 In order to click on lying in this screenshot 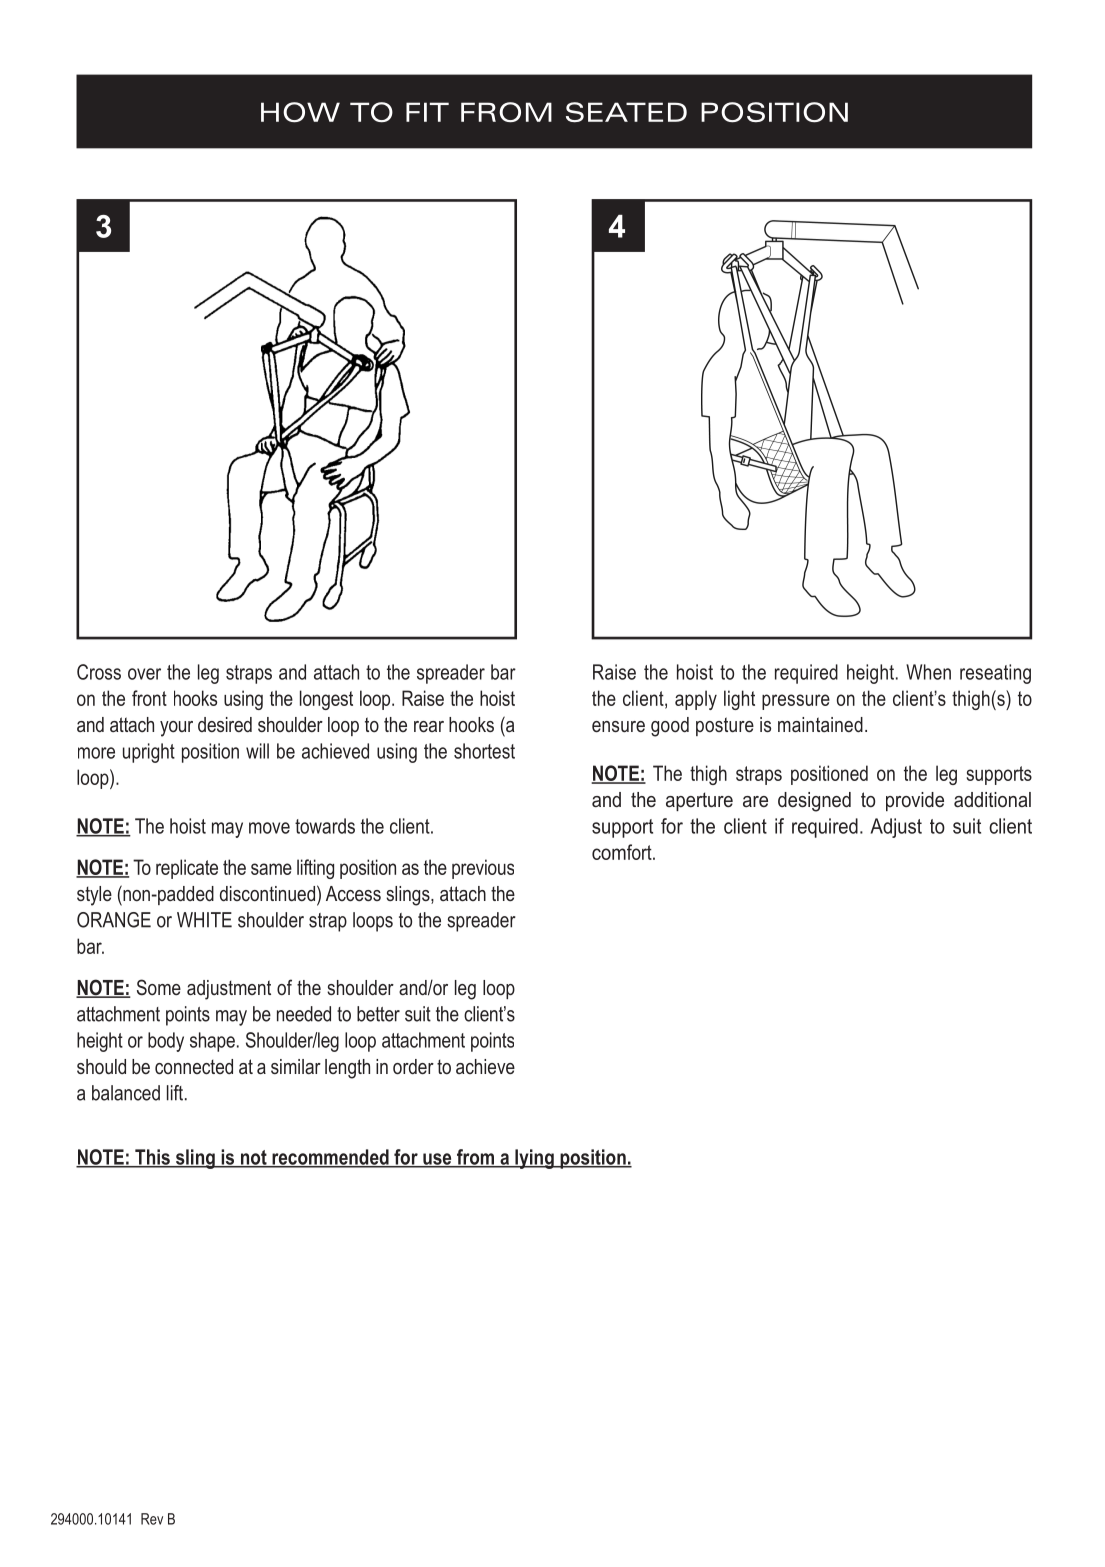, I will do `click(534, 1159)`.
